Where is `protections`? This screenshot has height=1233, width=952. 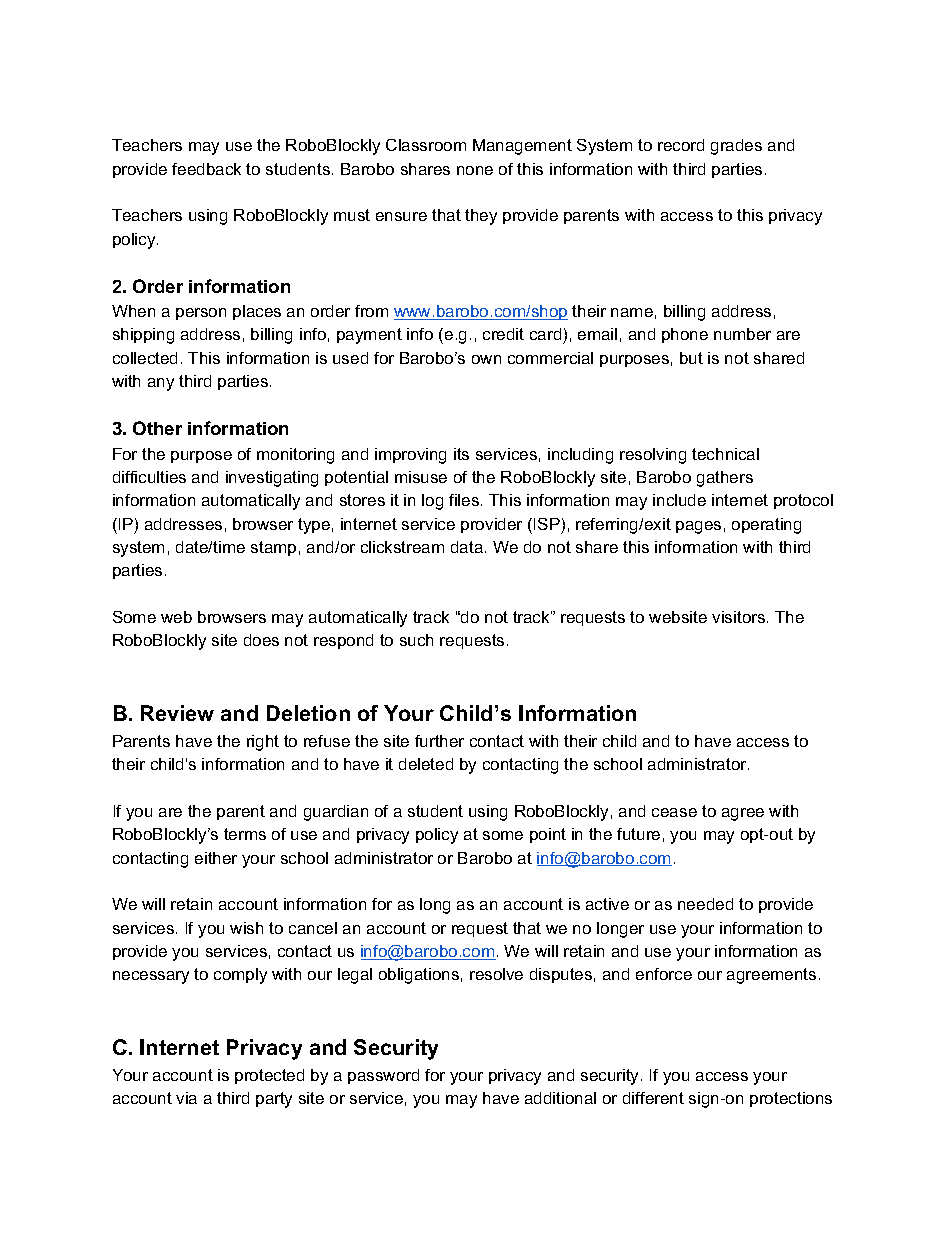
protections is located at coordinates (791, 1099).
